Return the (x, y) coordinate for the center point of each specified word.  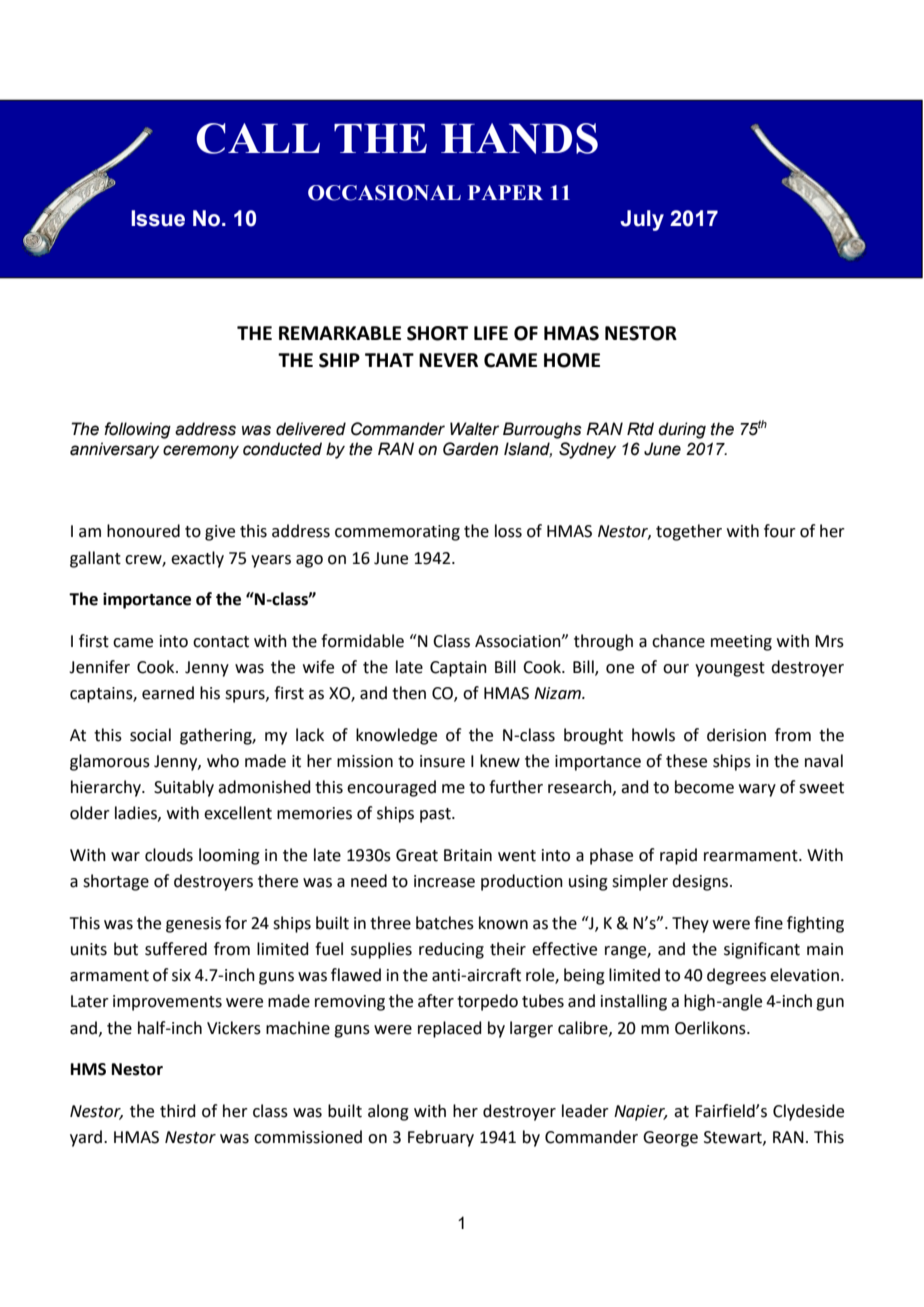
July (642, 220)
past (436, 815)
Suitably (184, 788)
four (780, 531)
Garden (470, 449)
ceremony (201, 452)
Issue (158, 218)
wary (757, 790)
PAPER (505, 192)
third (178, 1111)
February (441, 1138)
